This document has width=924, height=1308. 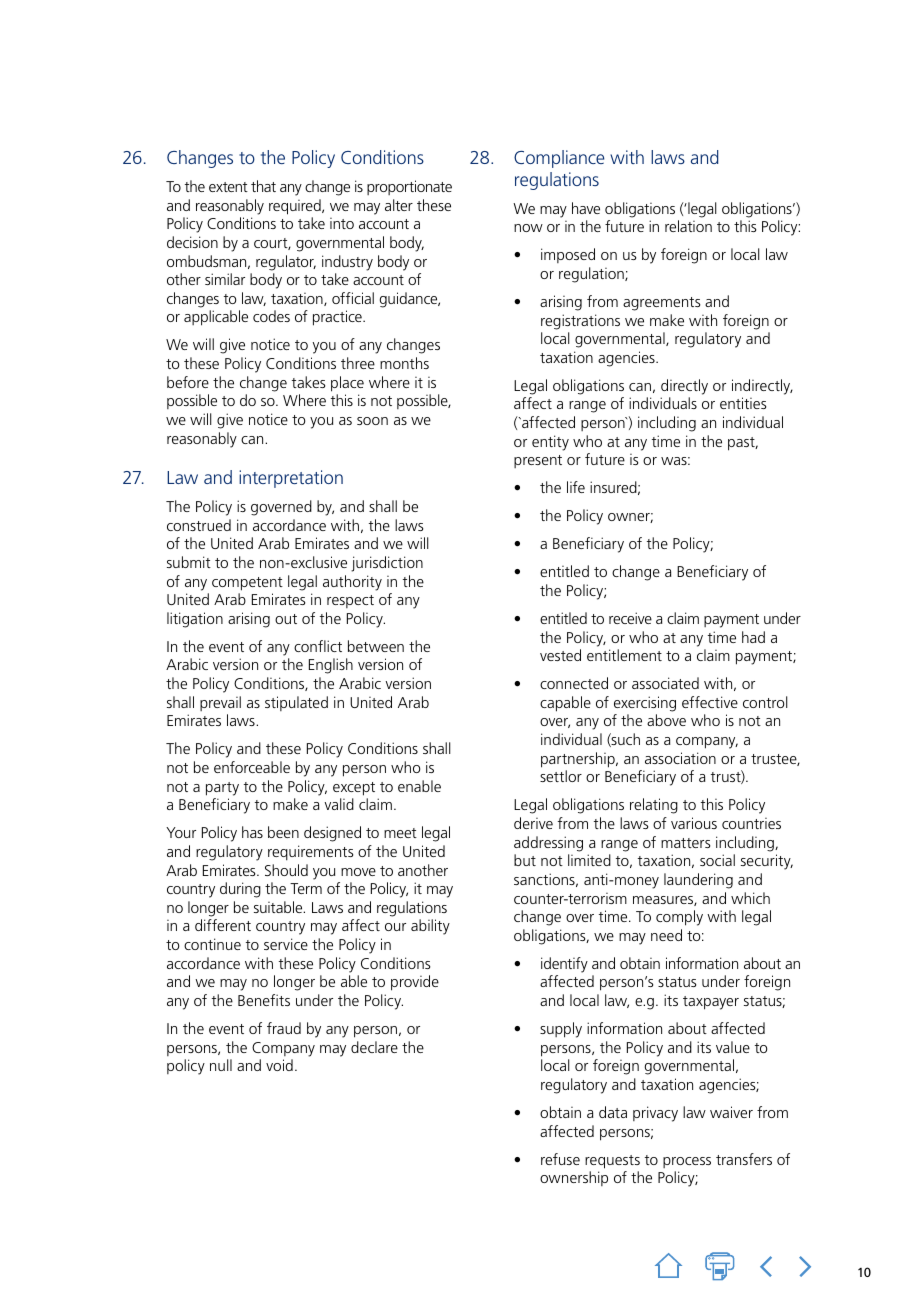 What do you see at coordinates (263, 186) in the document?
I see `that` at bounding box center [263, 186].
